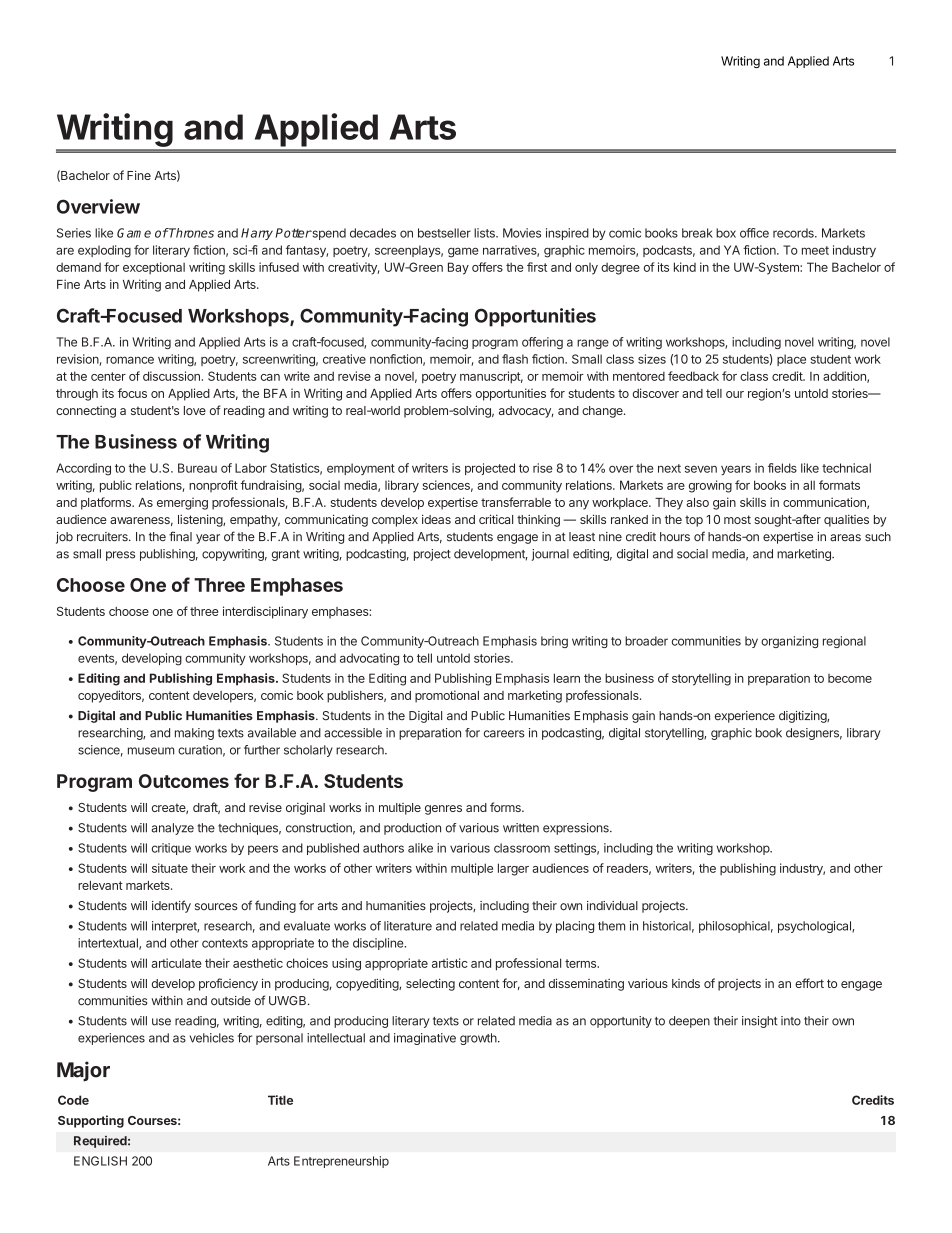  What do you see at coordinates (815, 927) in the document?
I see `psychological` at bounding box center [815, 927].
